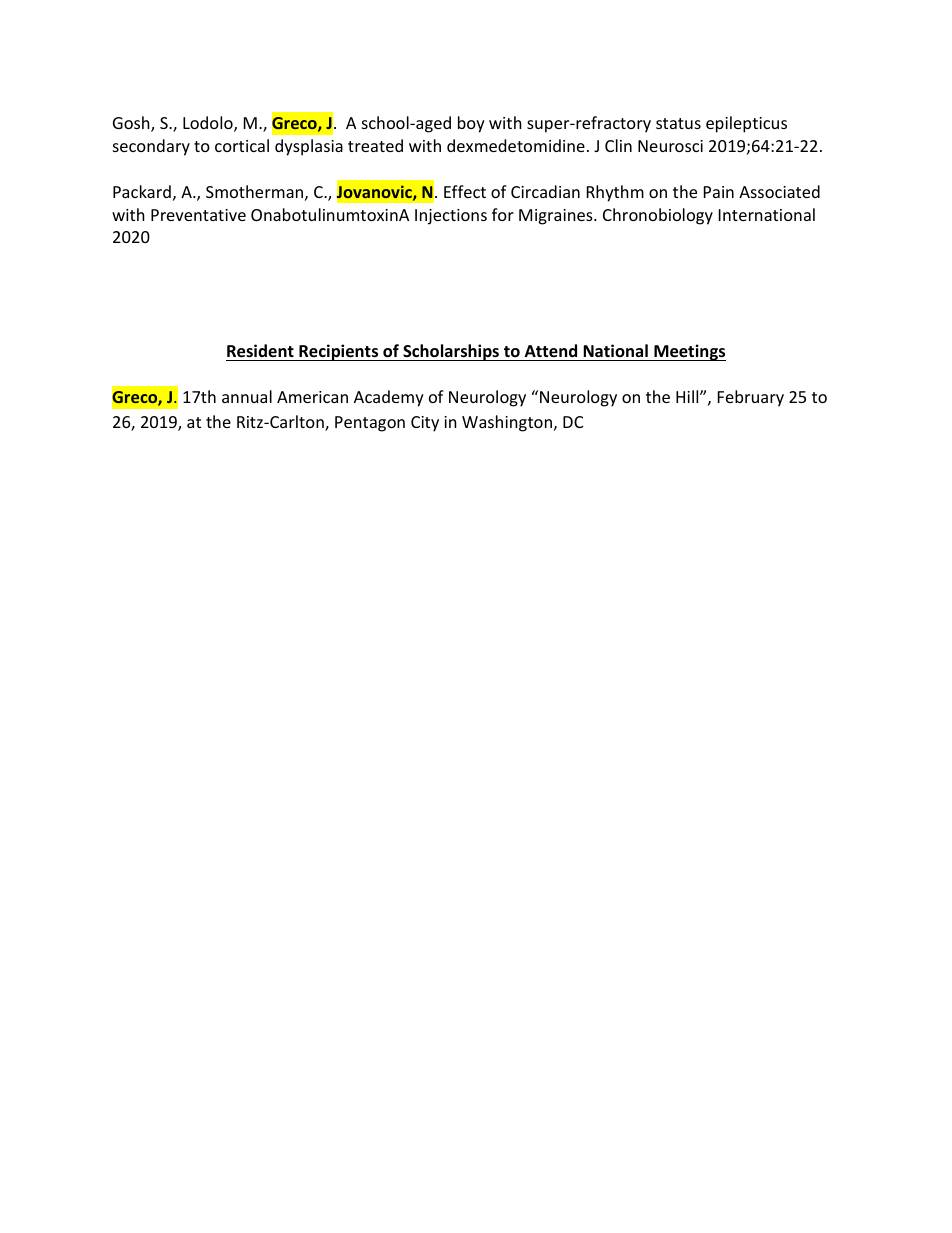 This screenshot has width=952, height=1233. What do you see at coordinates (557, 217) in the screenshot?
I see `Migraines` at bounding box center [557, 217].
